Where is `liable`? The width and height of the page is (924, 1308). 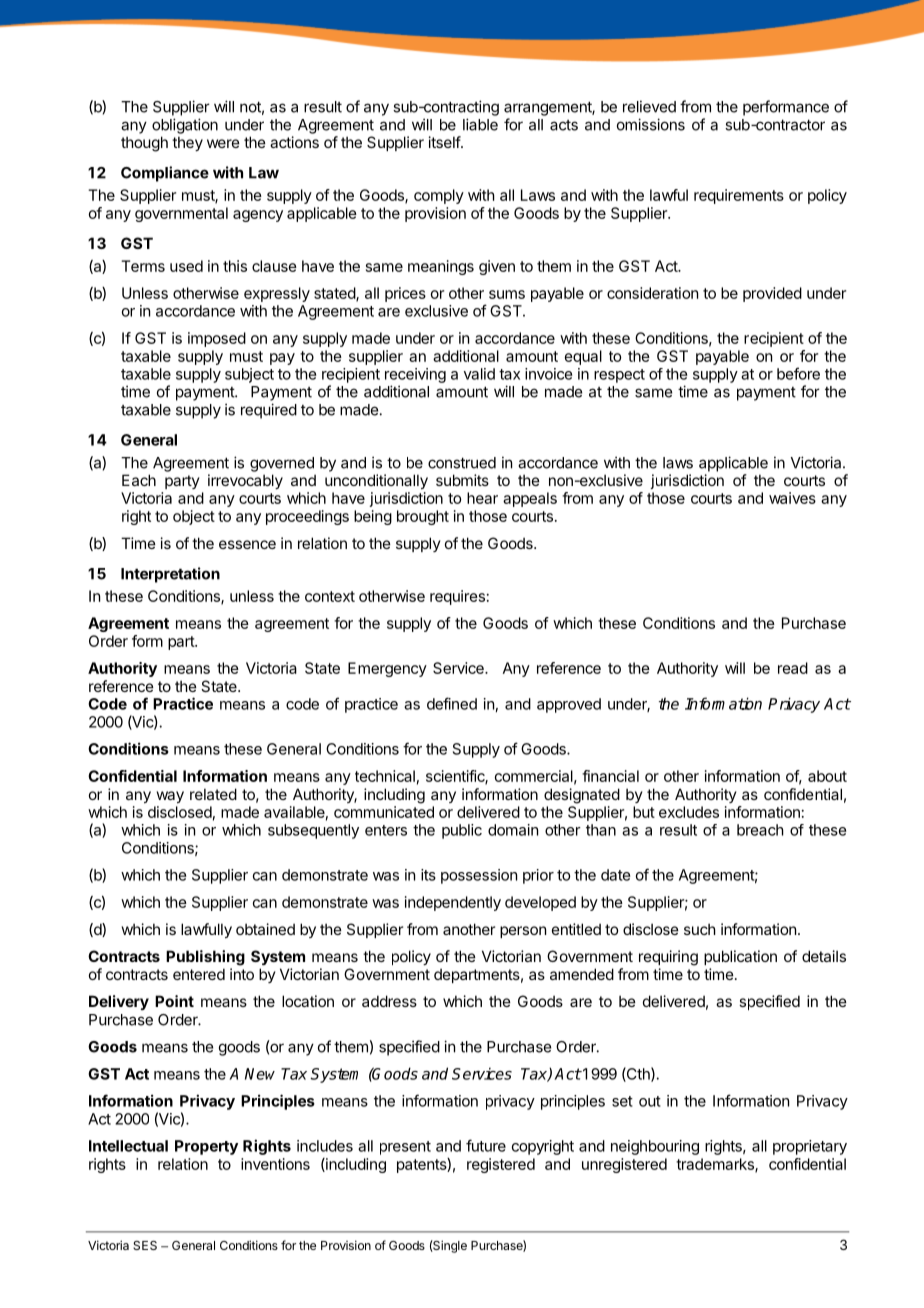
liable is located at coordinates (480, 124).
